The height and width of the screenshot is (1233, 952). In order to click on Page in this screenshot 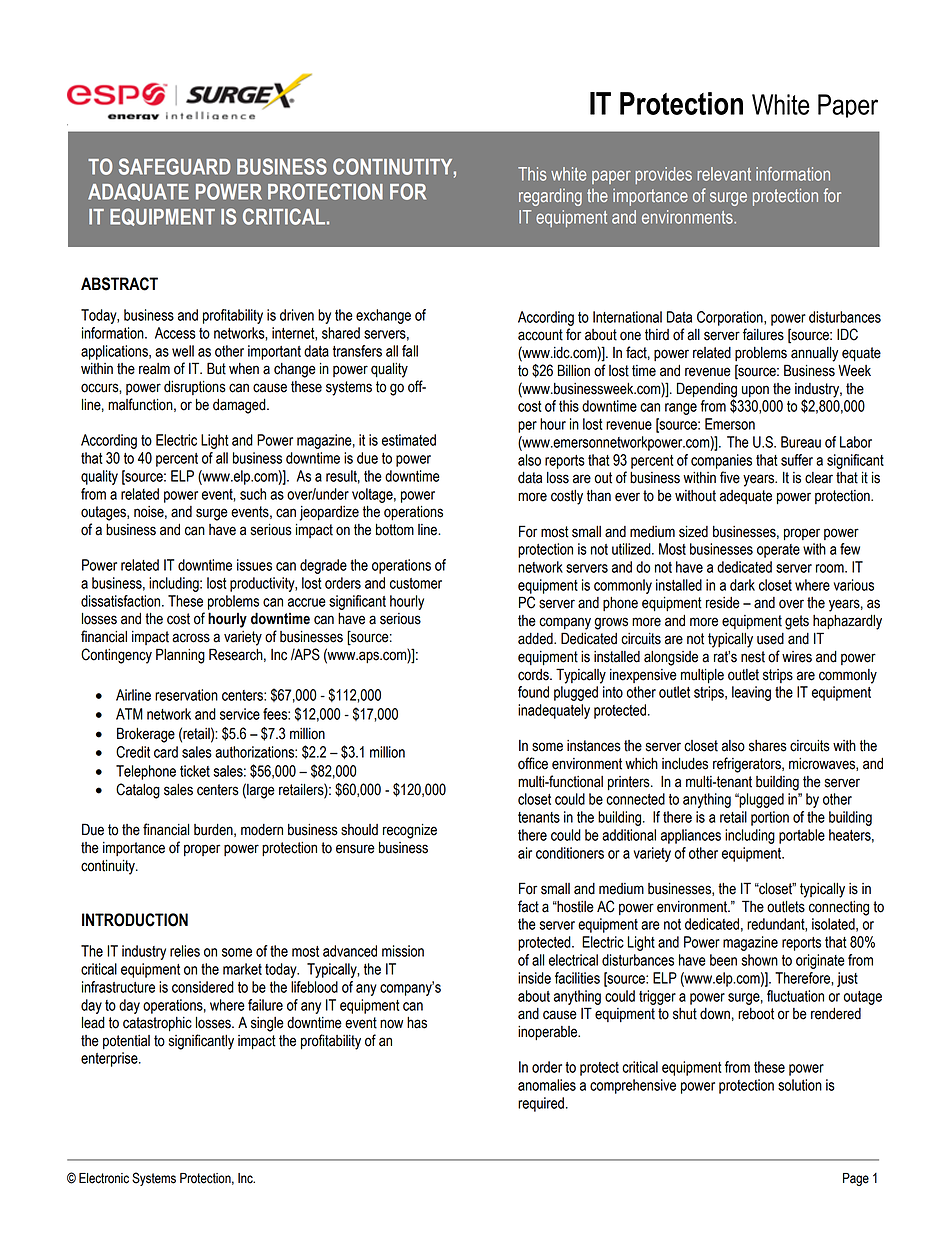, I will do `click(856, 1179)`.
